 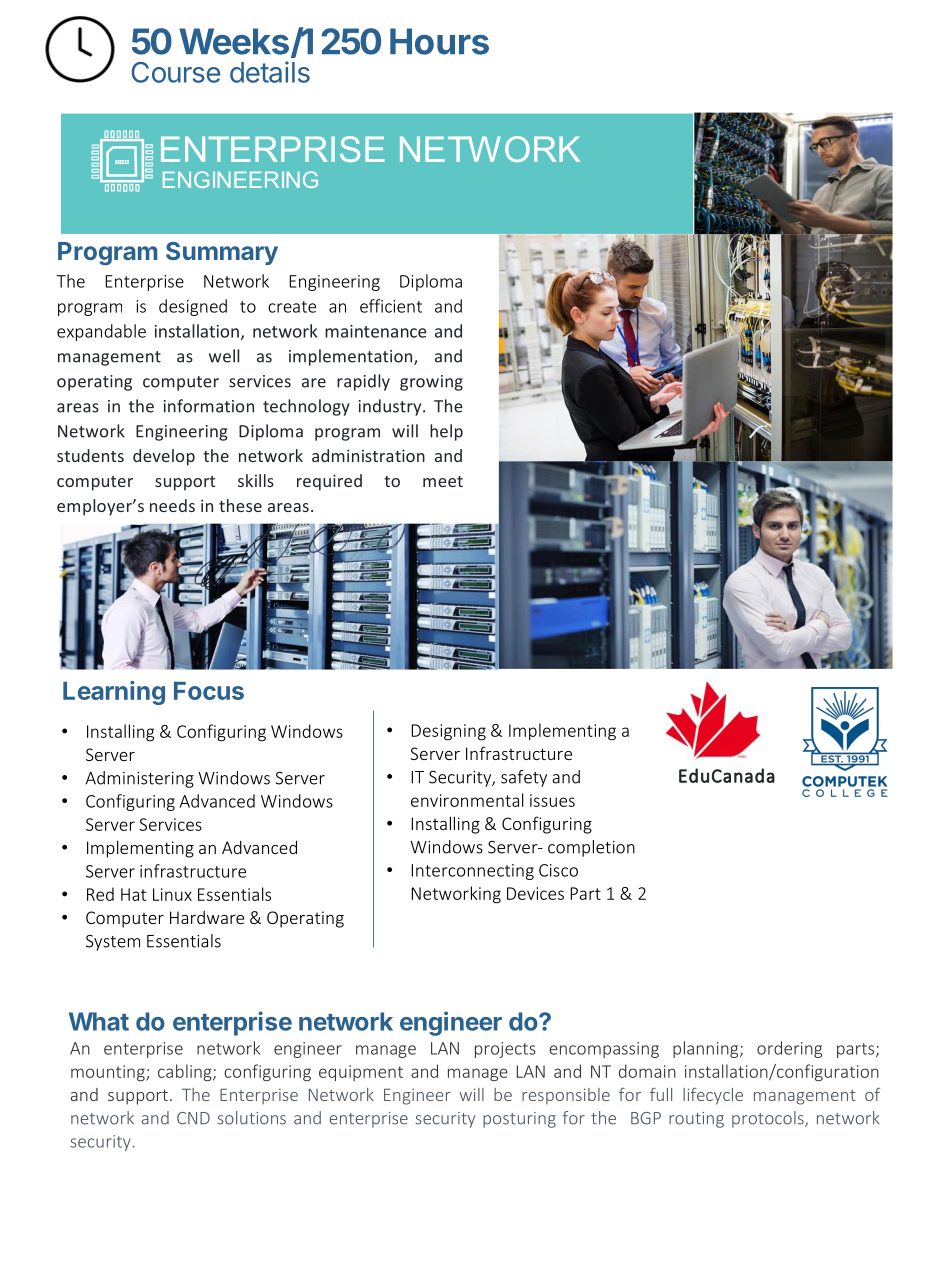 I want to click on Course, so click(x=175, y=72).
